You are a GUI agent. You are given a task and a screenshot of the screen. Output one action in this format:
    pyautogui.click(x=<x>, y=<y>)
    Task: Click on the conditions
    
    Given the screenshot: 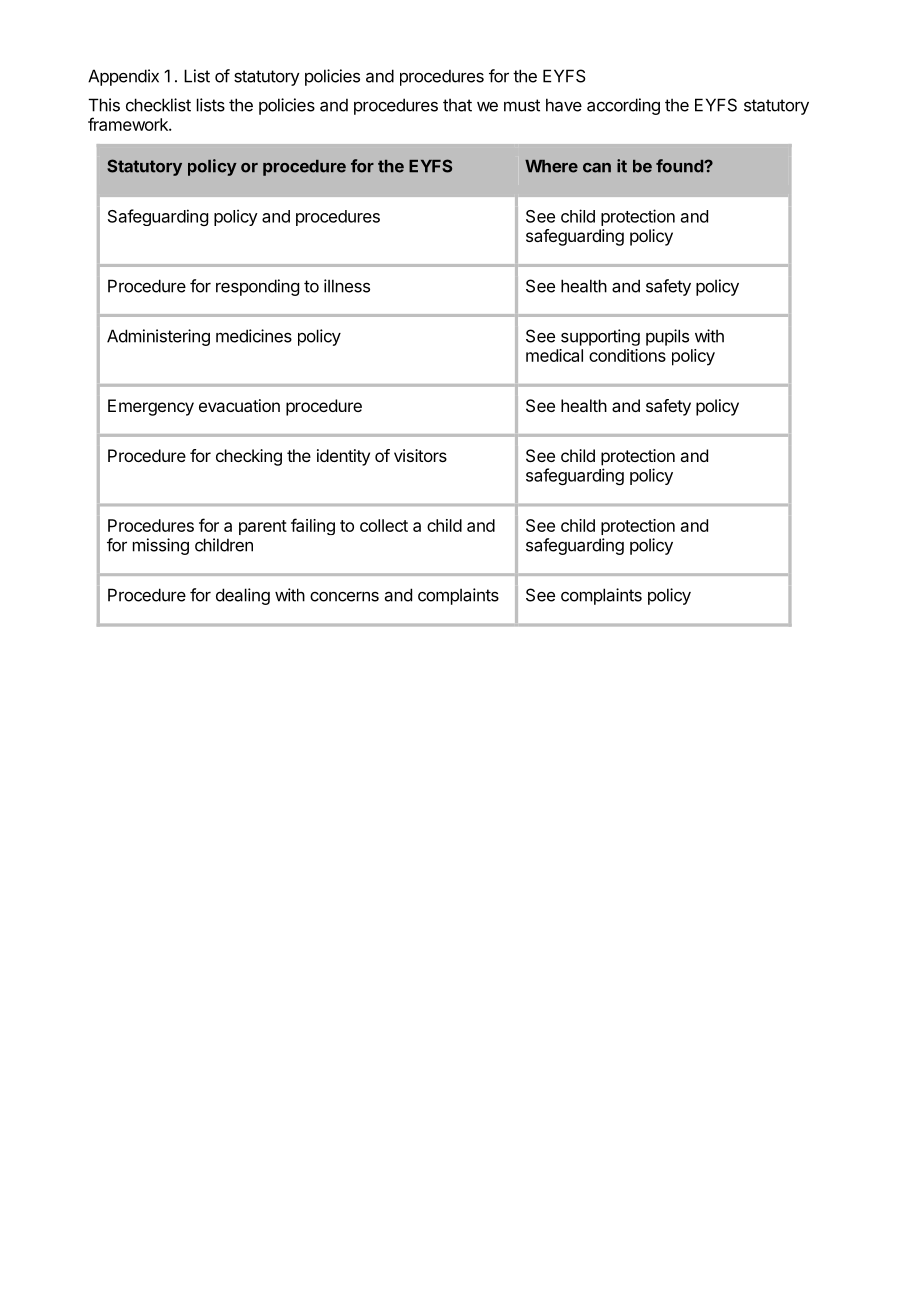 What is the action you would take?
    pyautogui.click(x=627, y=355)
